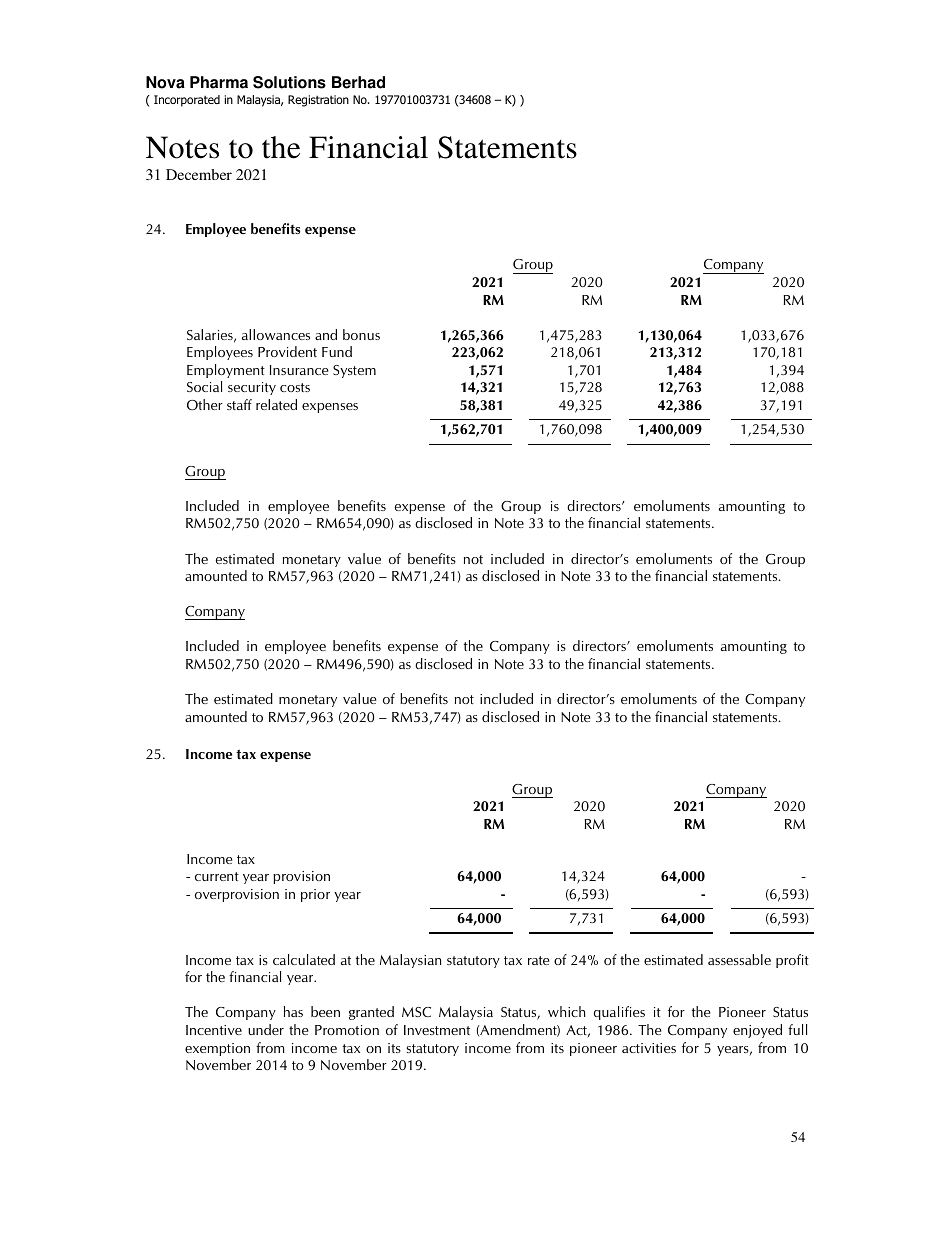 The height and width of the document is (1233, 952). What do you see at coordinates (217, 876) in the document?
I see `current` at bounding box center [217, 876].
